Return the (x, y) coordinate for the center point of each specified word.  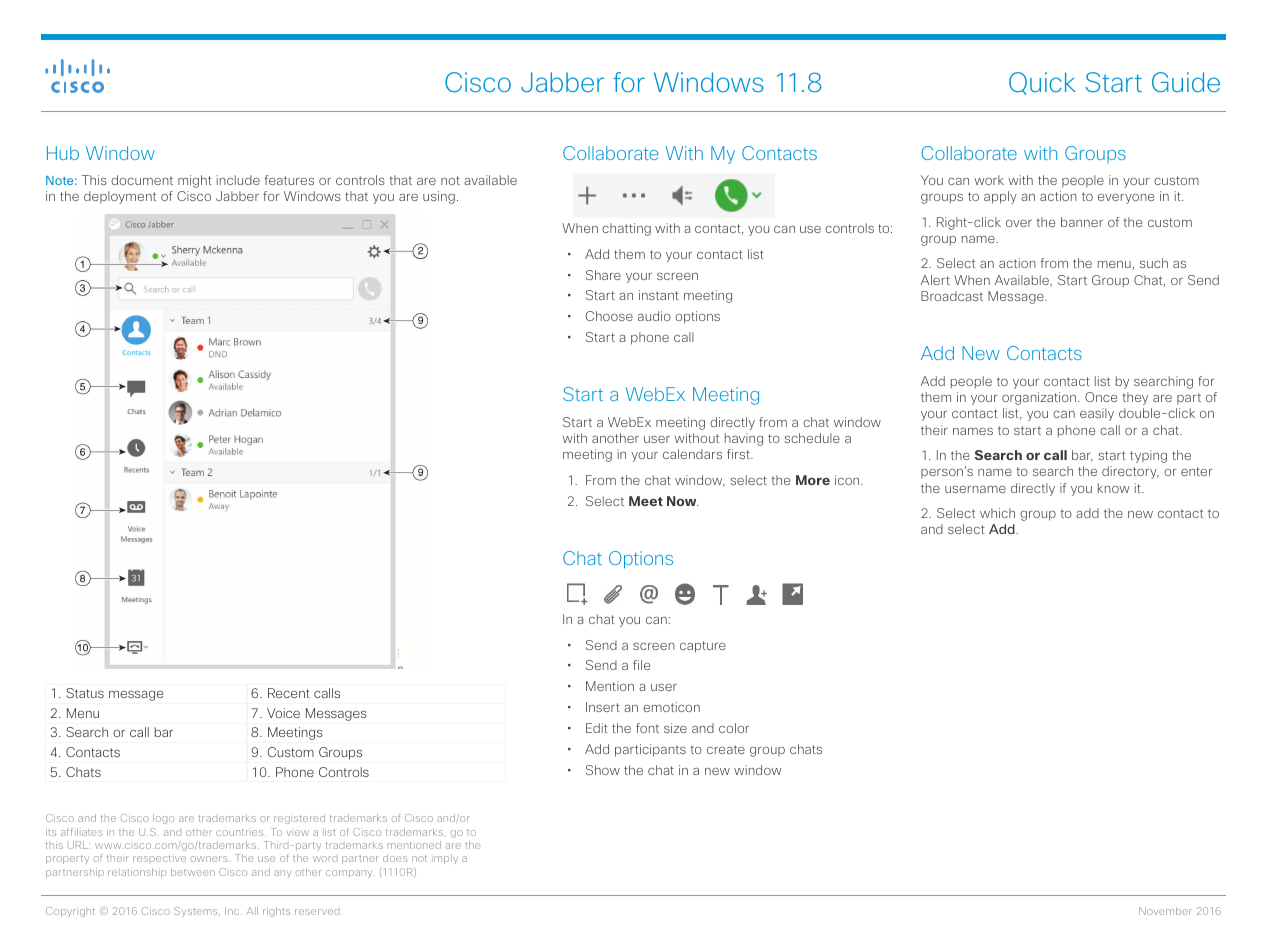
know (1113, 488)
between (193, 872)
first (739, 454)
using (439, 197)
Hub (63, 153)
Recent (289, 693)
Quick (1042, 83)
